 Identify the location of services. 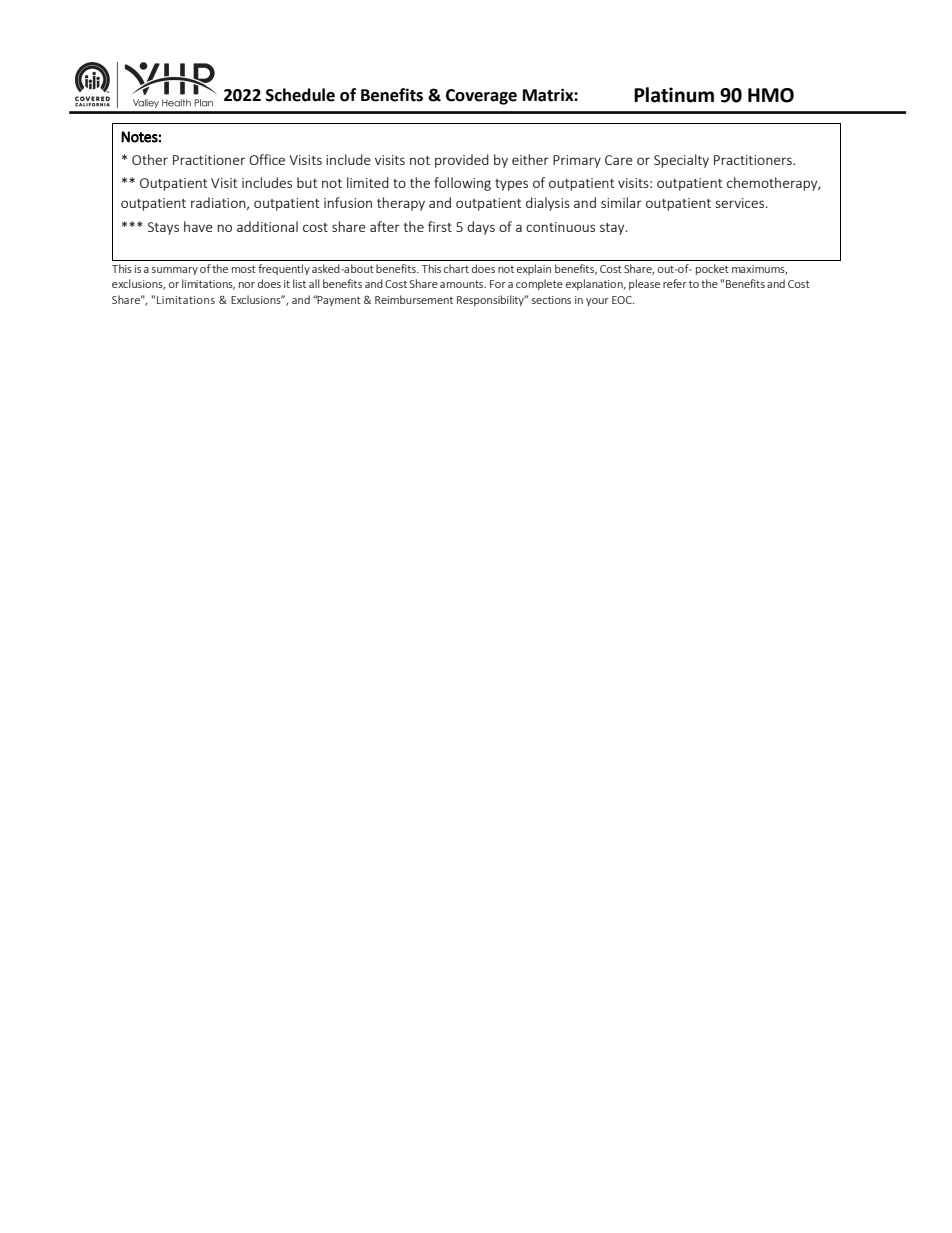
(741, 203).
